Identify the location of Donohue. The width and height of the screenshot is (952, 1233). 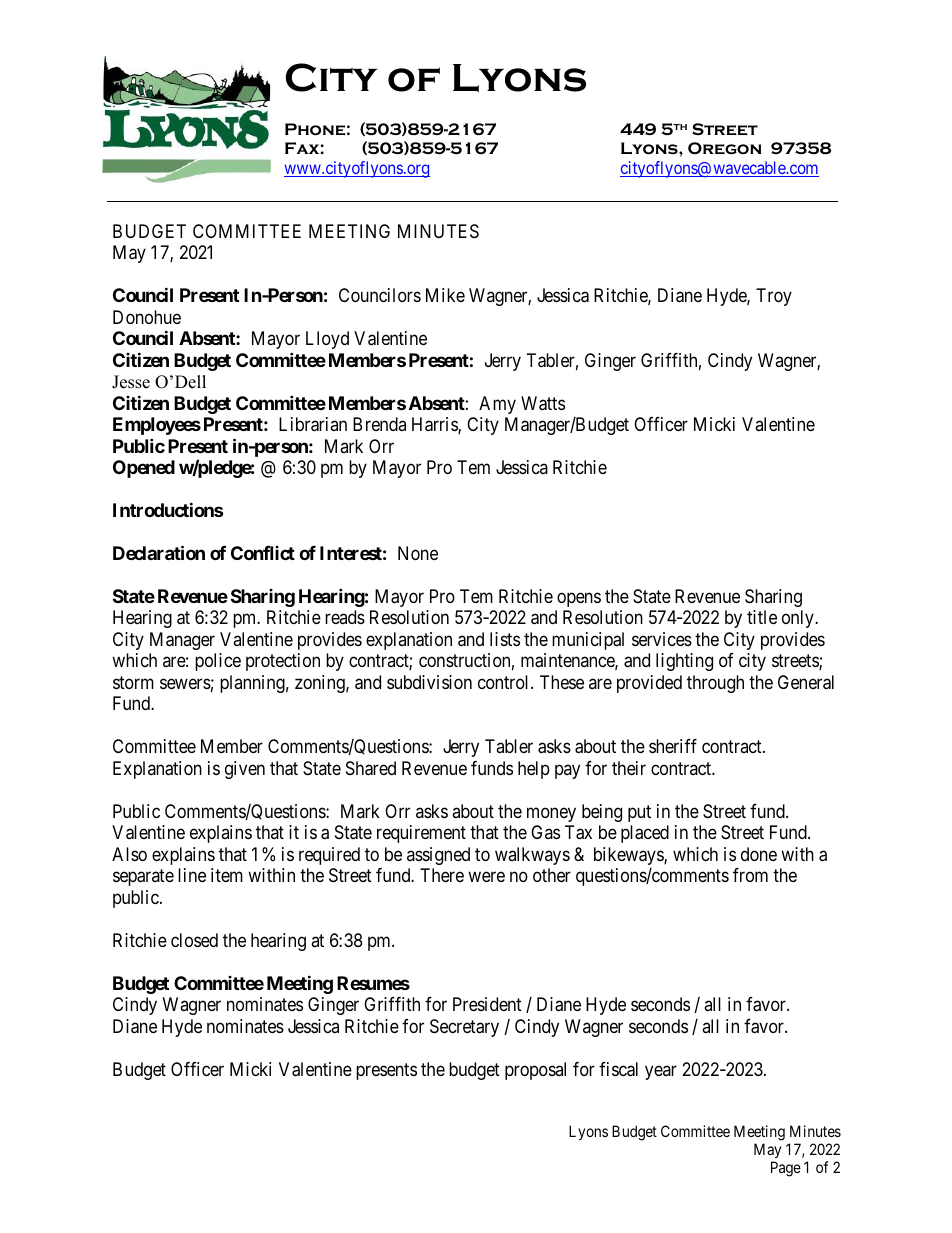
(147, 317).
